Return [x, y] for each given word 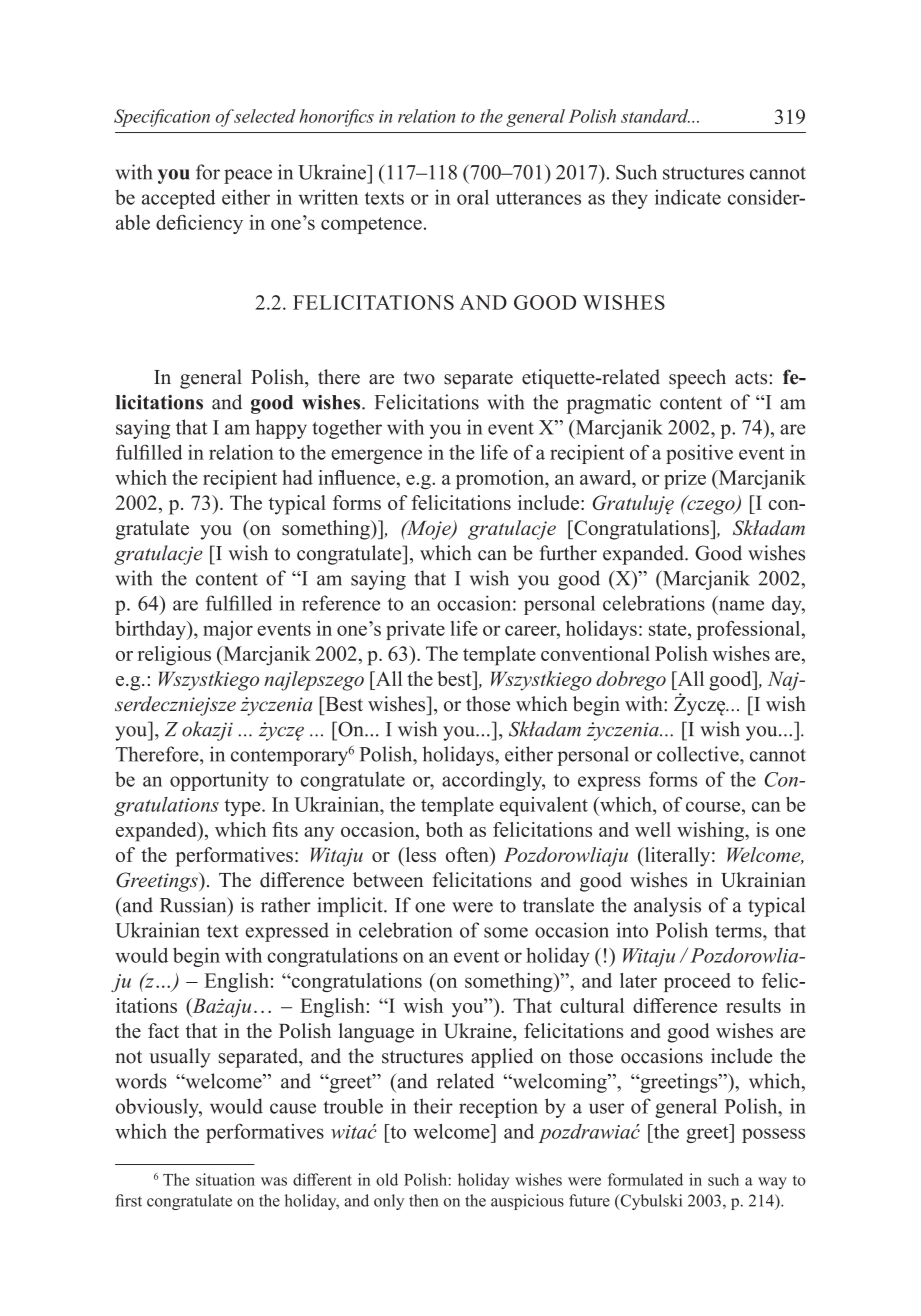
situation [225, 1179]
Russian [194, 905]
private [415, 630]
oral [473, 197]
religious [174, 656]
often [468, 854]
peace [248, 176]
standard [655, 116]
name [741, 605]
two [419, 378]
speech [697, 379]
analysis [667, 907]
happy [281, 429]
